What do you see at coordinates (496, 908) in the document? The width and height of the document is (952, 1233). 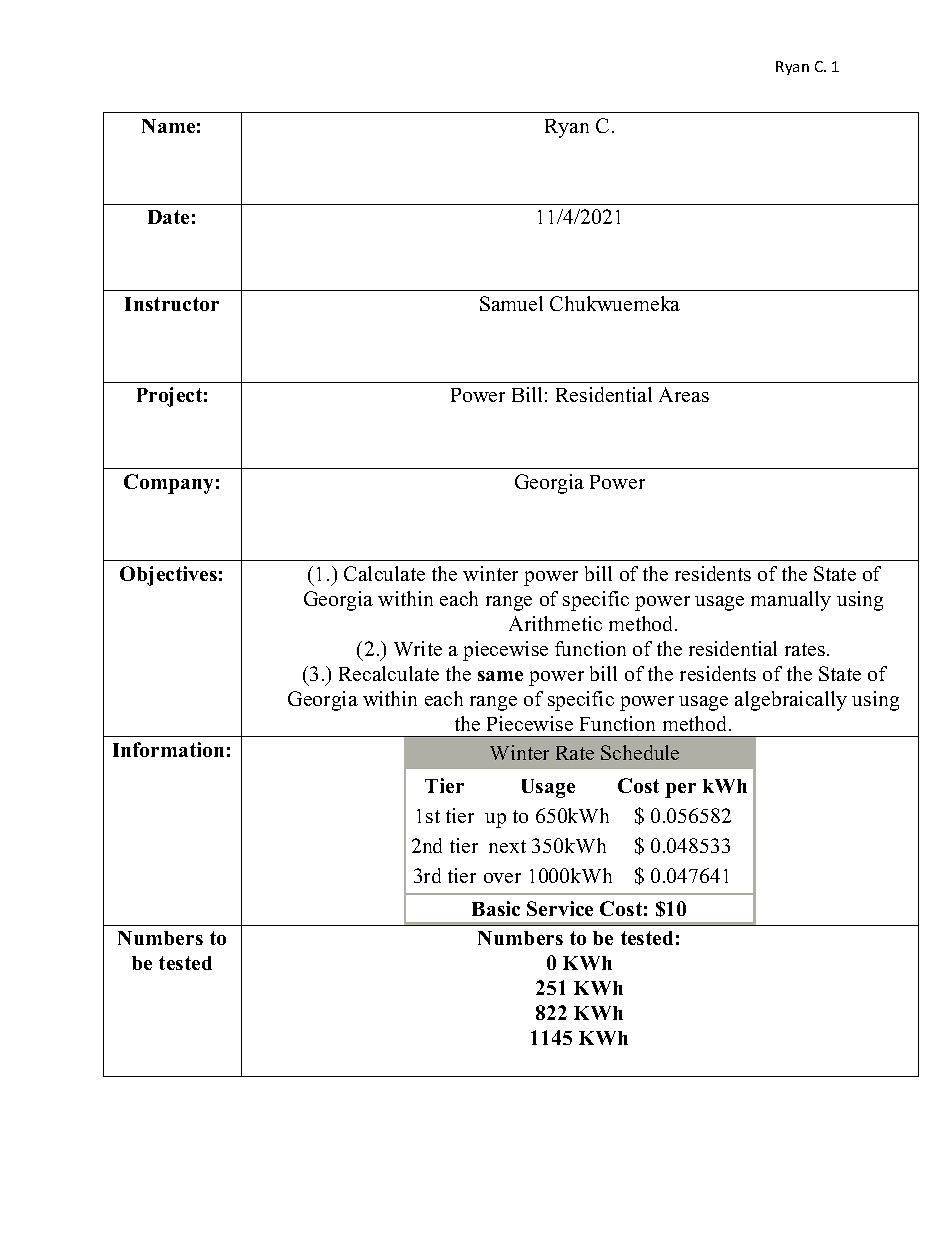 I see `Basic` at bounding box center [496, 908].
